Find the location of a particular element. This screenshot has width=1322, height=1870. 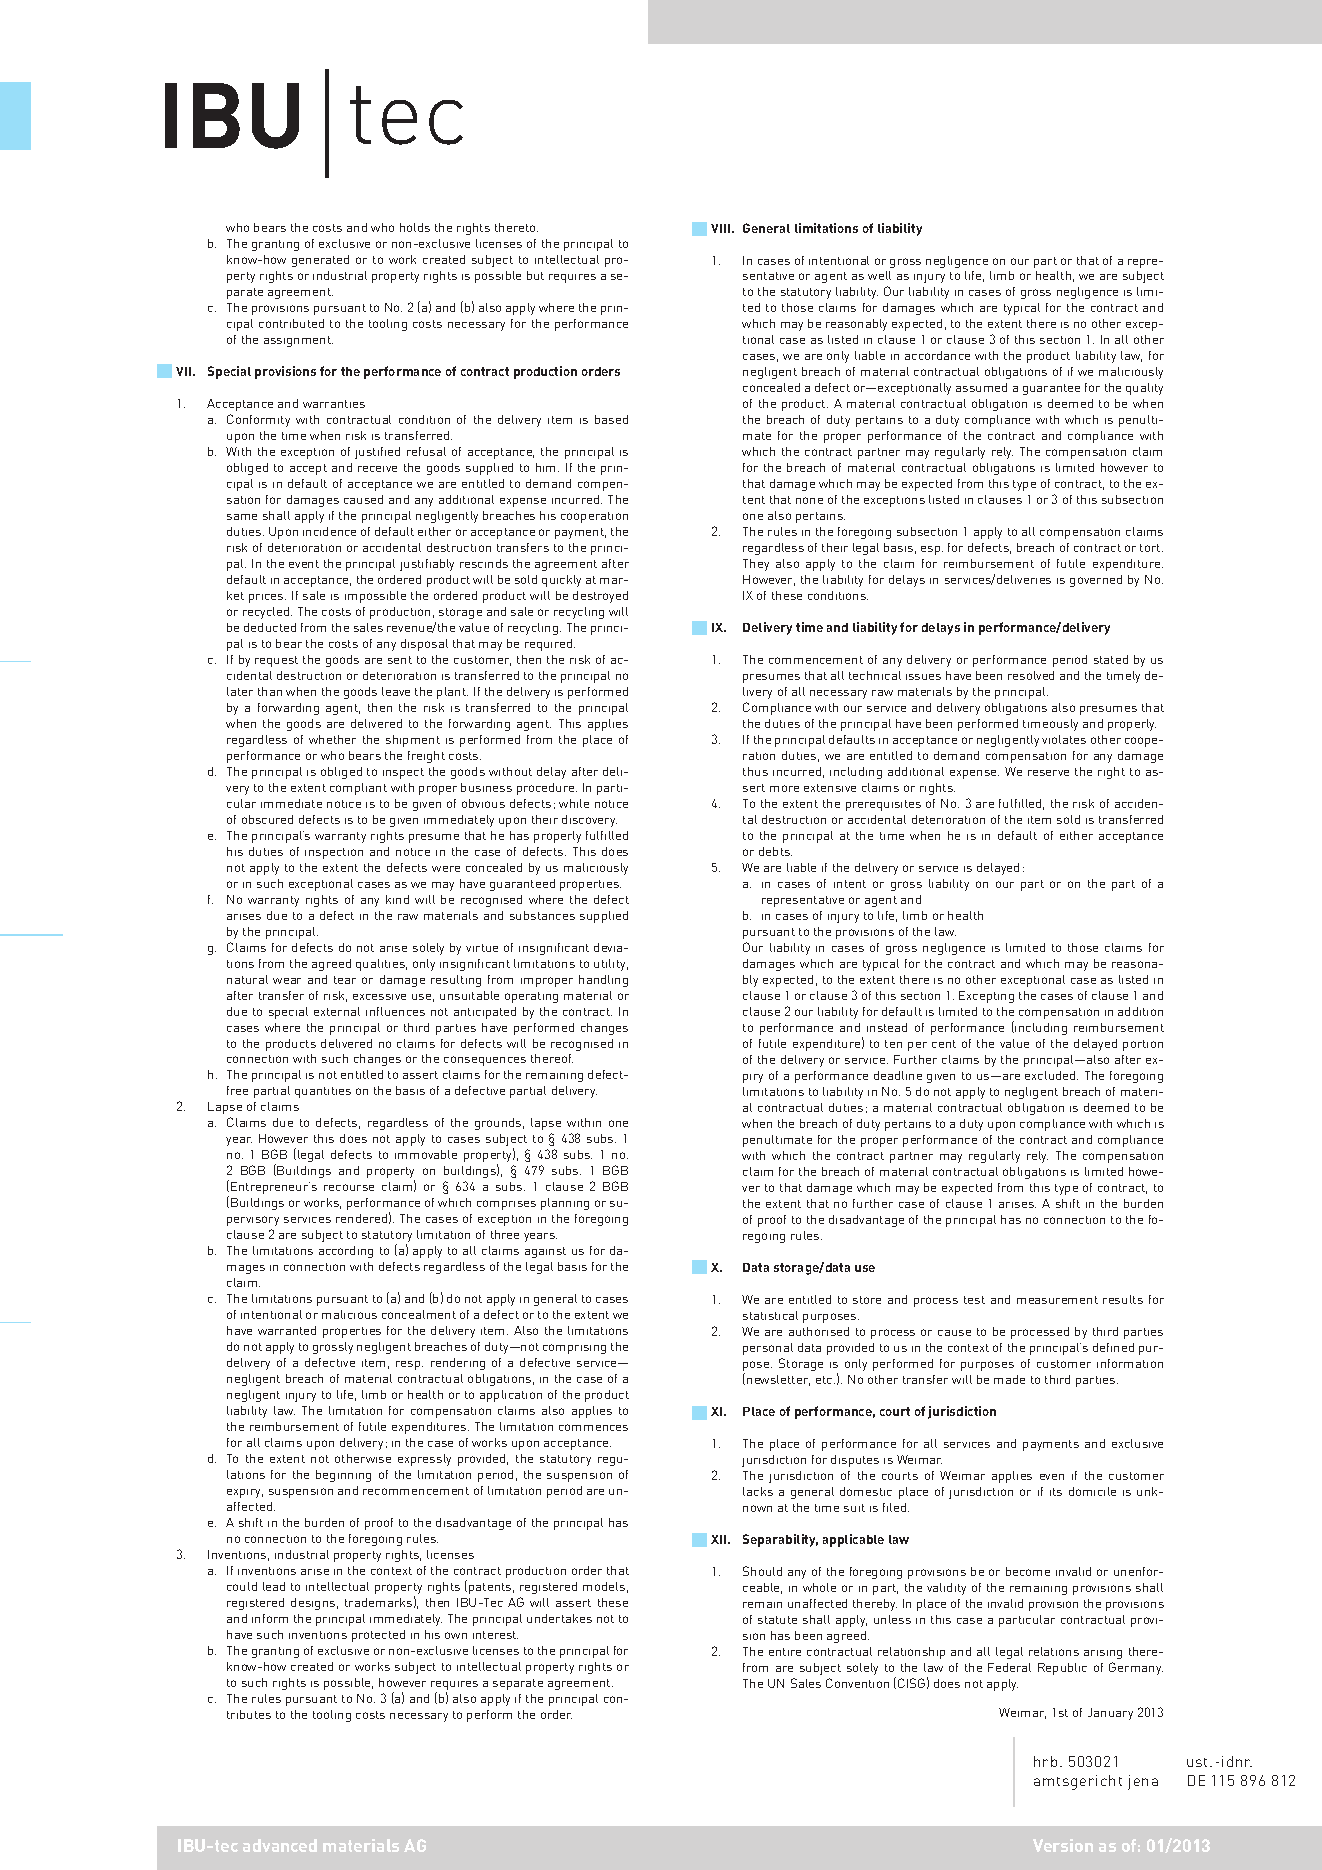

measurement is located at coordinates (1057, 1300).
